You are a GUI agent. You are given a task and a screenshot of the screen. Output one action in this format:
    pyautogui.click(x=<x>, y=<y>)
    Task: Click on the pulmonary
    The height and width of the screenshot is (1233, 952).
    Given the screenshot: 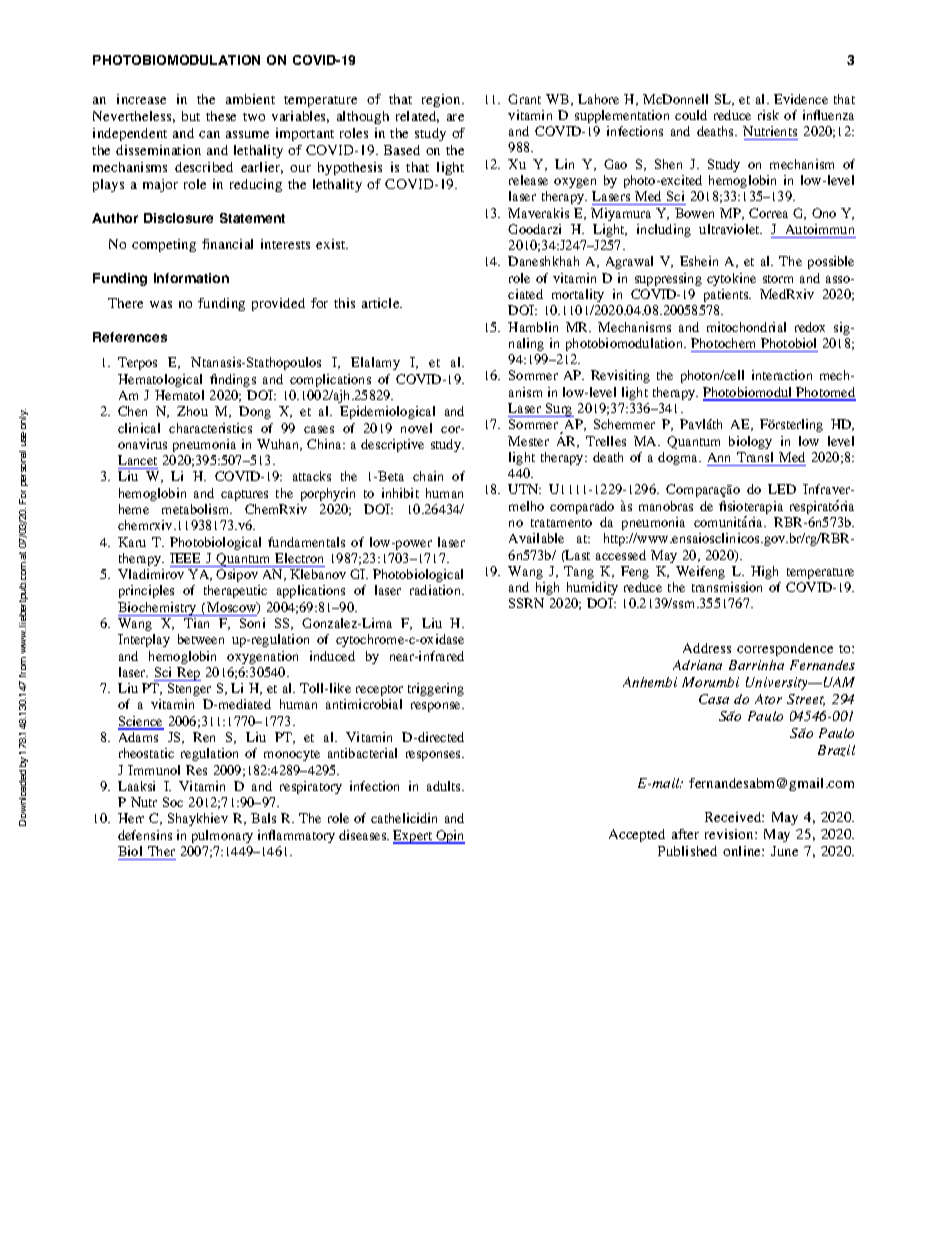 What is the action you would take?
    pyautogui.click(x=222, y=836)
